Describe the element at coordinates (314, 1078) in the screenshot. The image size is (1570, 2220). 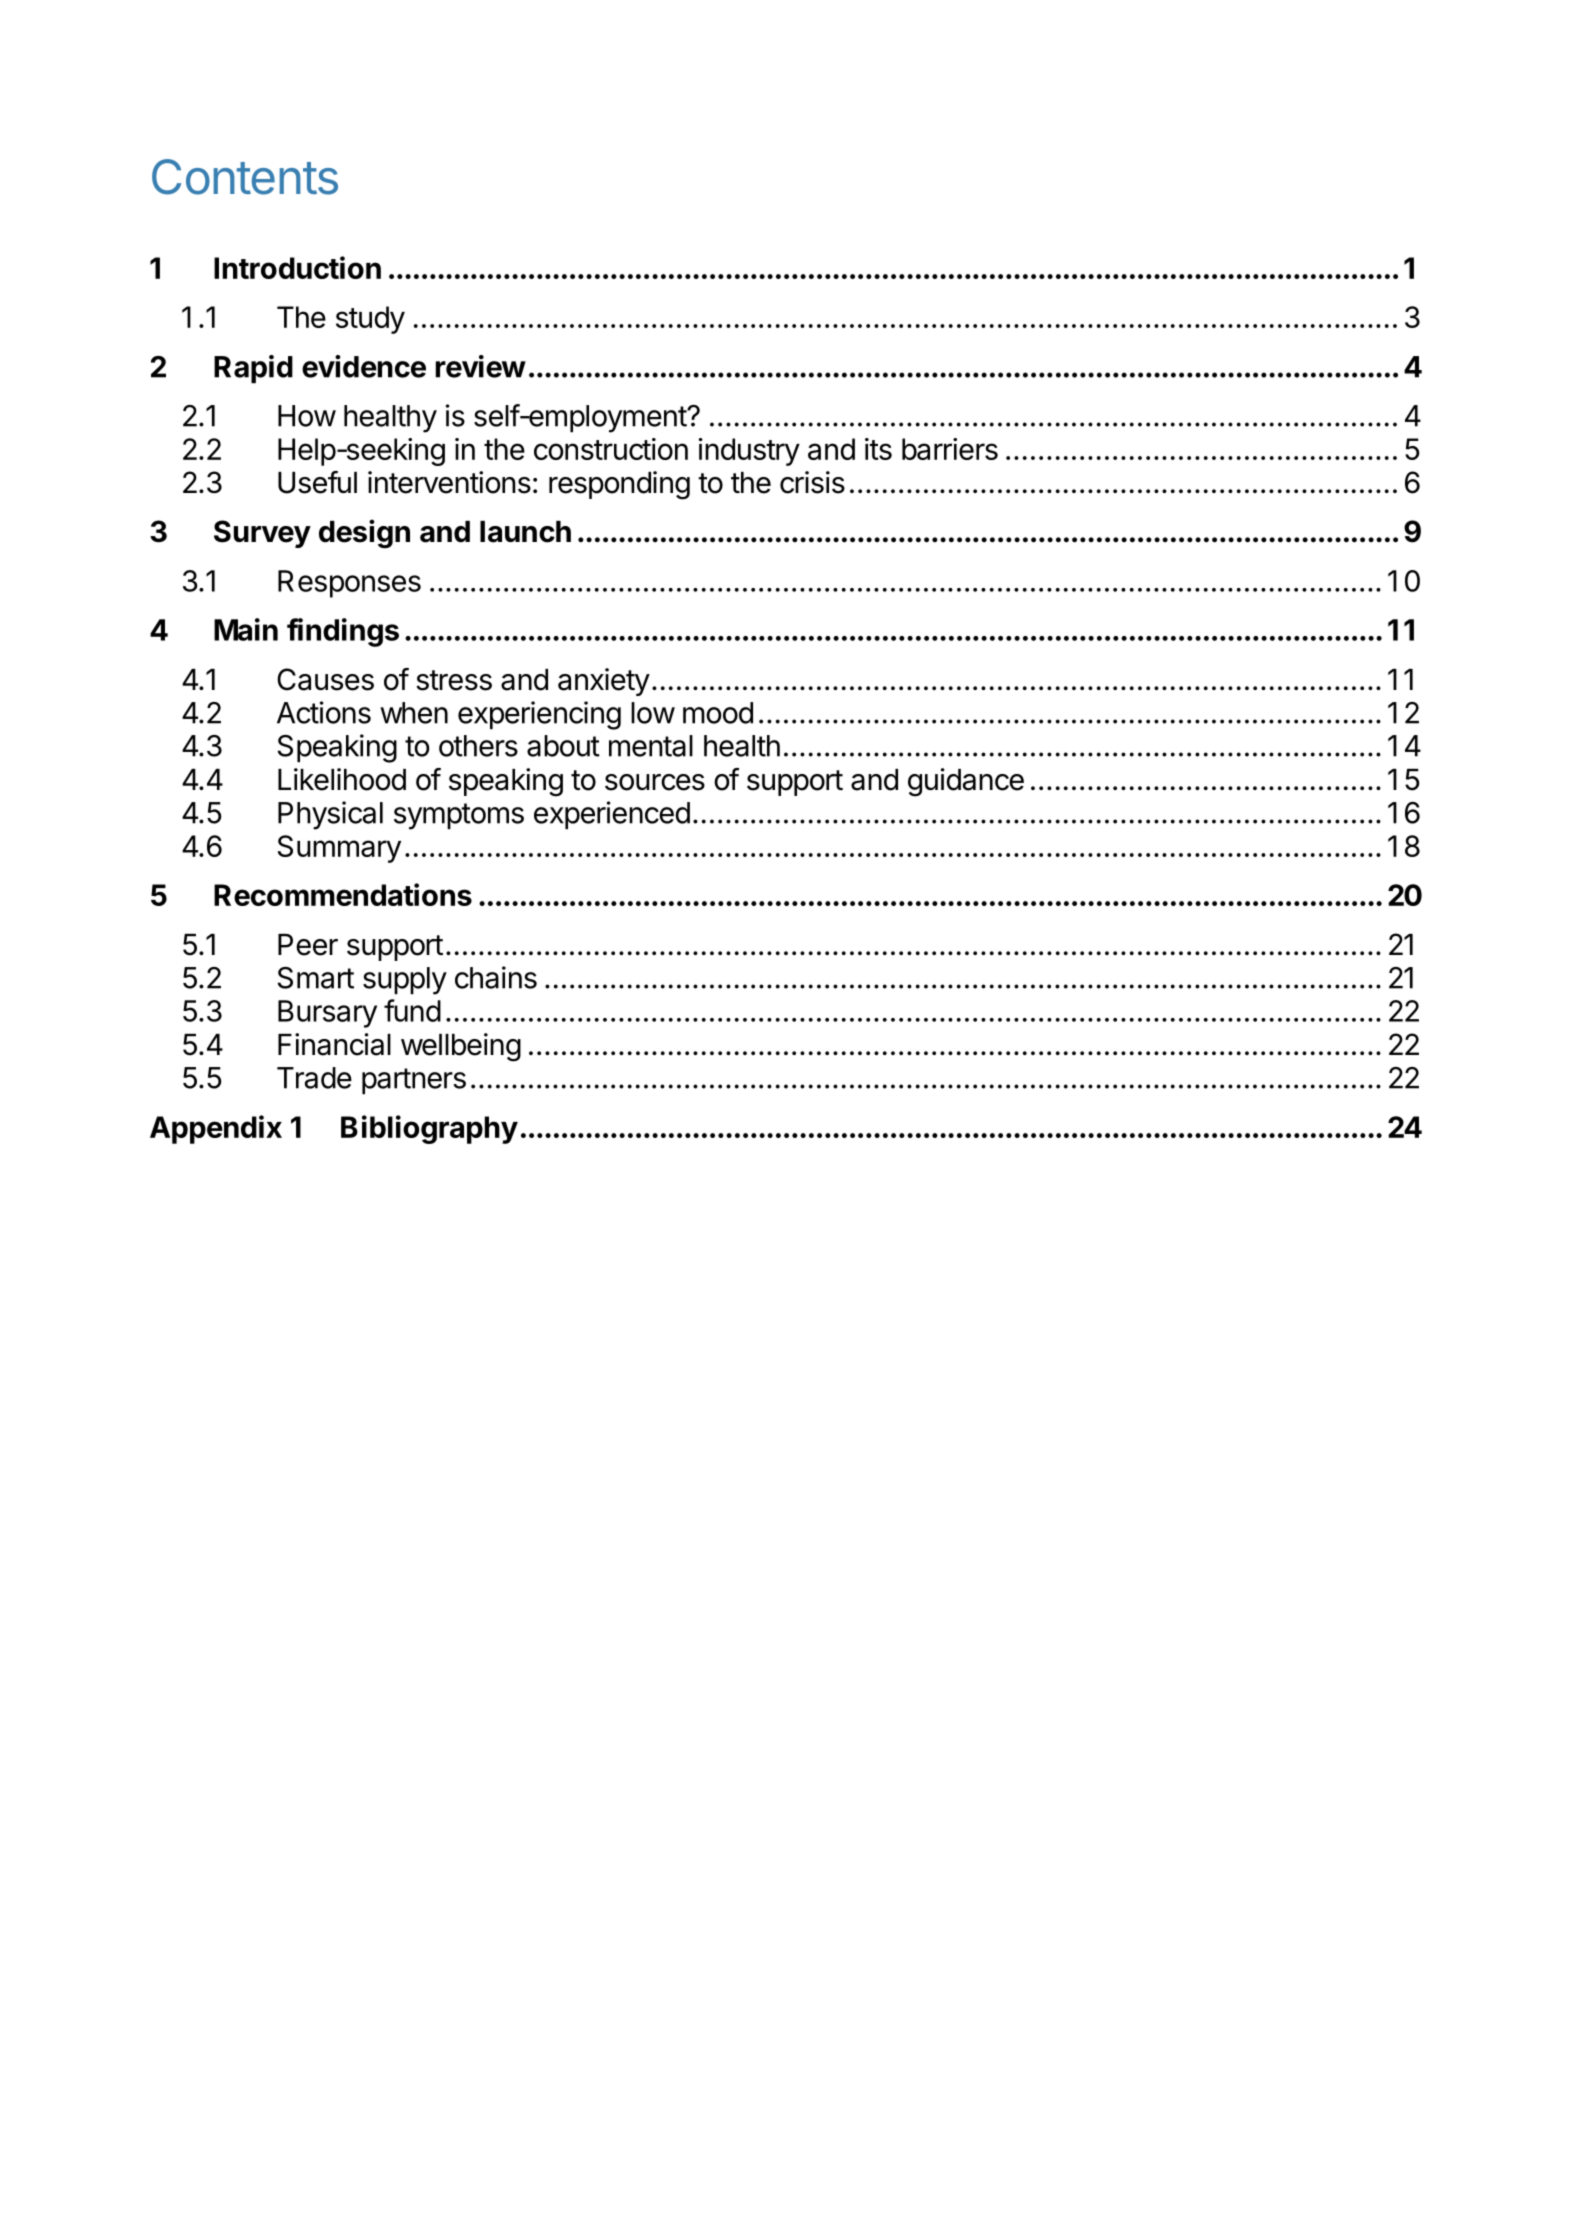
I see `Trade` at that location.
